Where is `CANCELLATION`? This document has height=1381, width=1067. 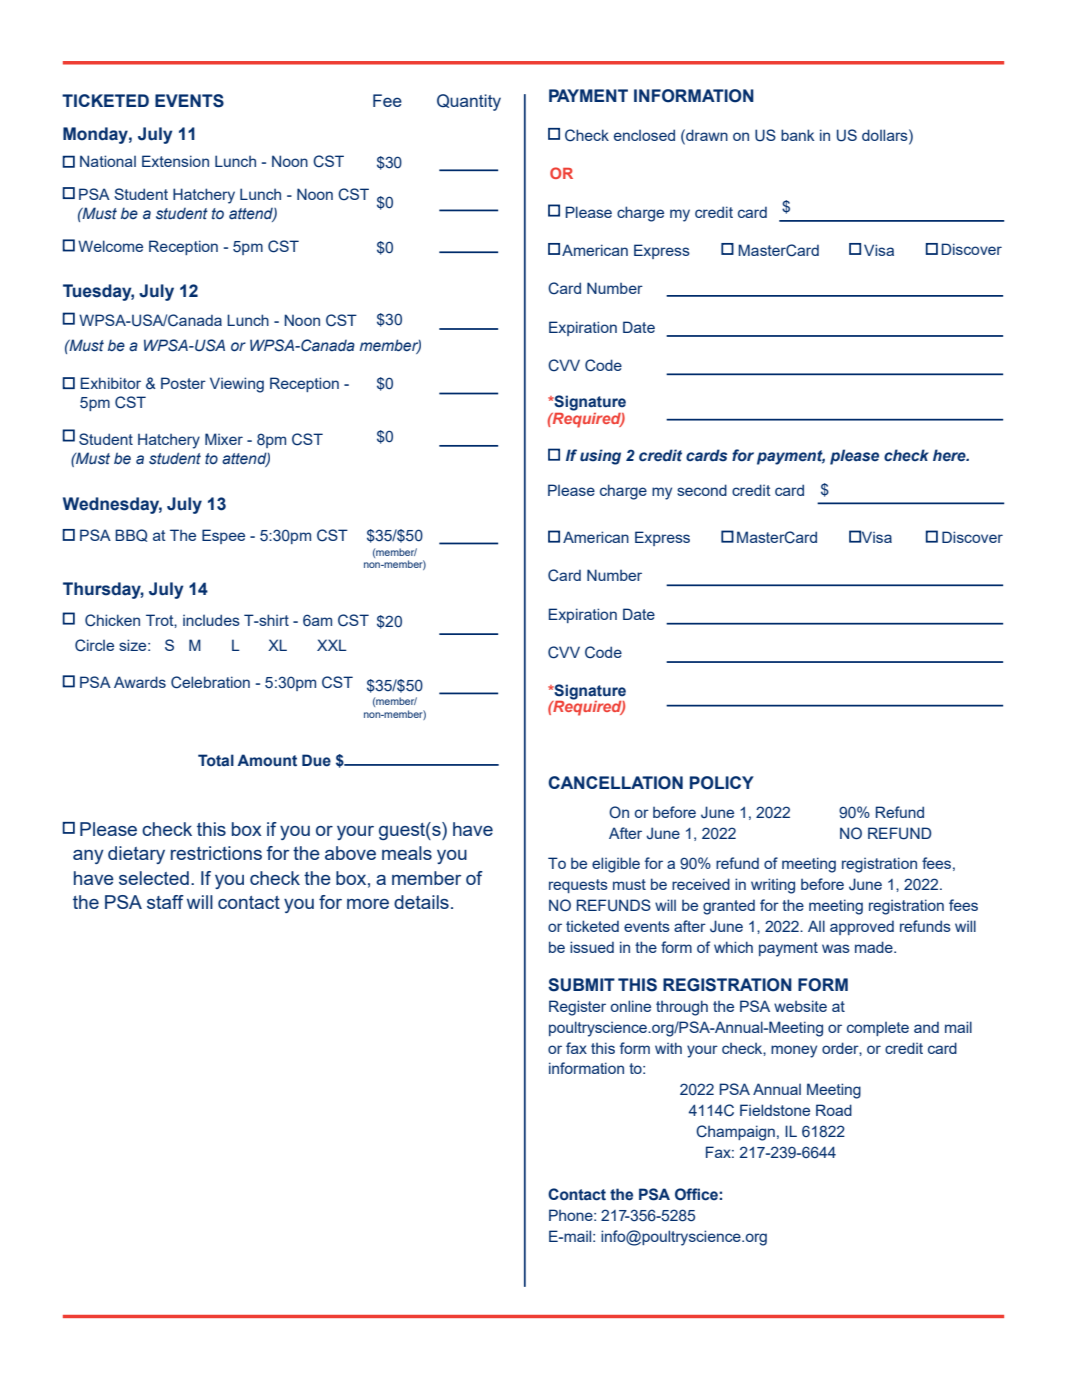 CANCELLATION is located at coordinates (615, 783).
